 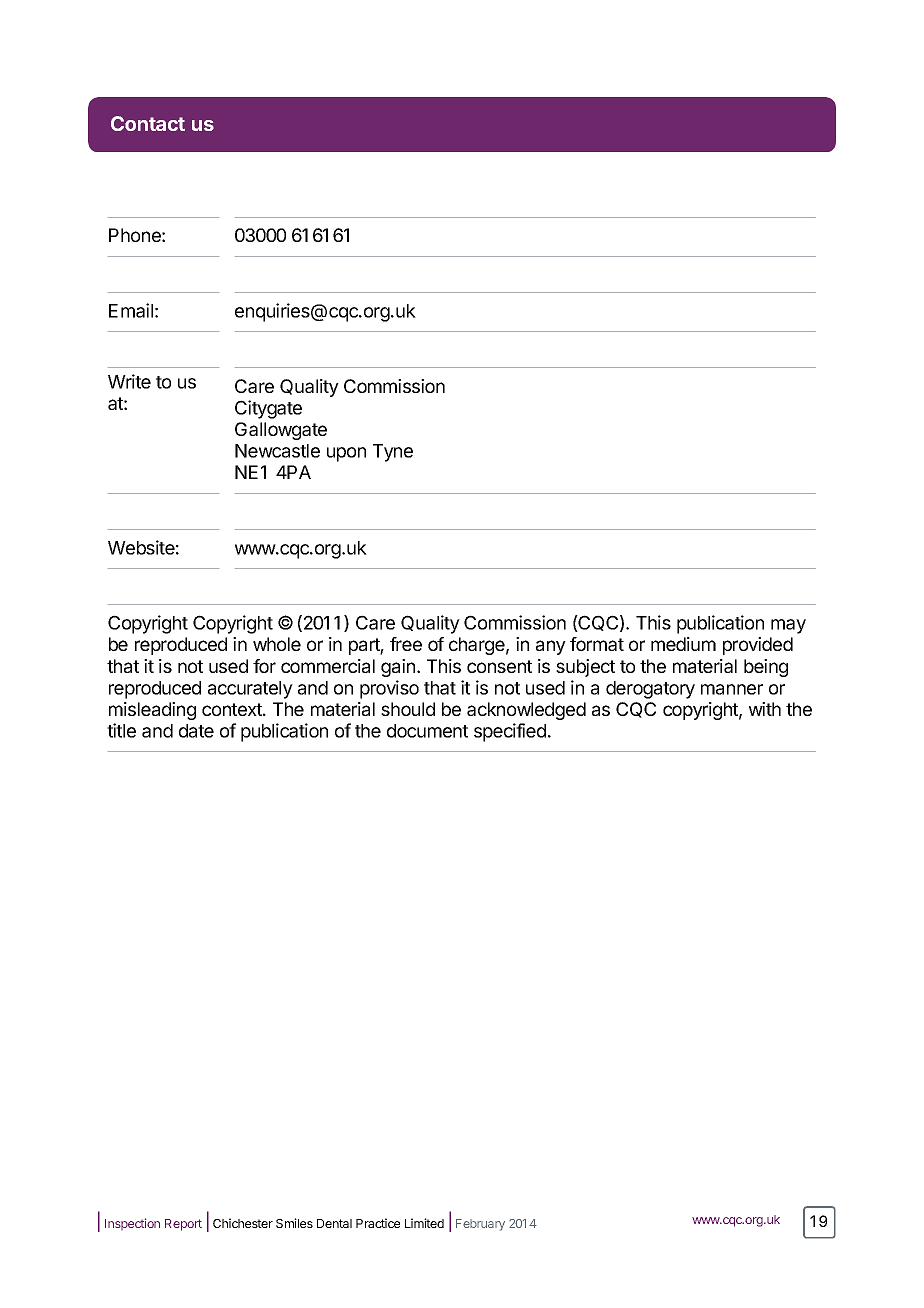 What do you see at coordinates (346, 454) in the screenshot?
I see `upon` at bounding box center [346, 454].
